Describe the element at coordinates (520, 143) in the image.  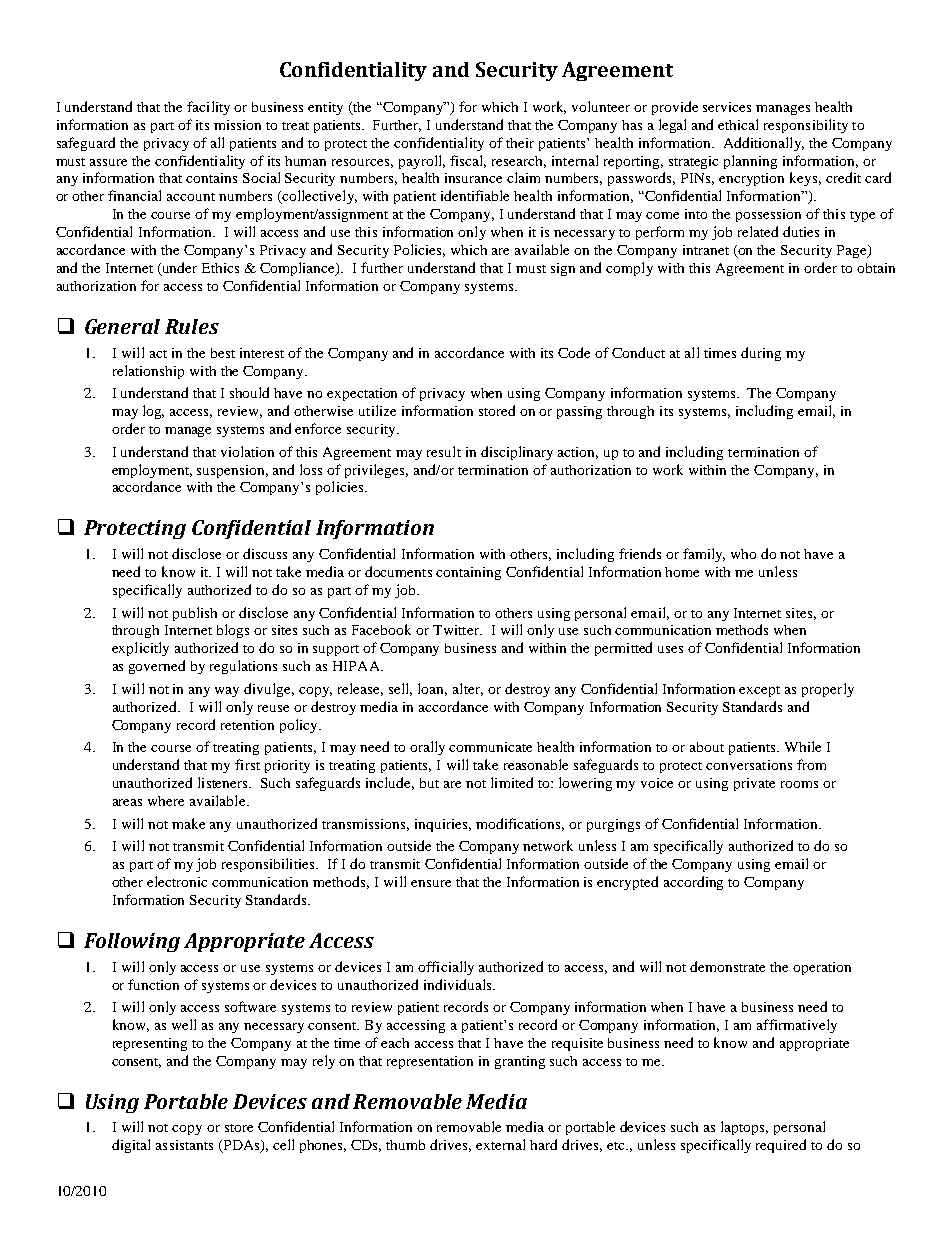
I see `their` at that location.
